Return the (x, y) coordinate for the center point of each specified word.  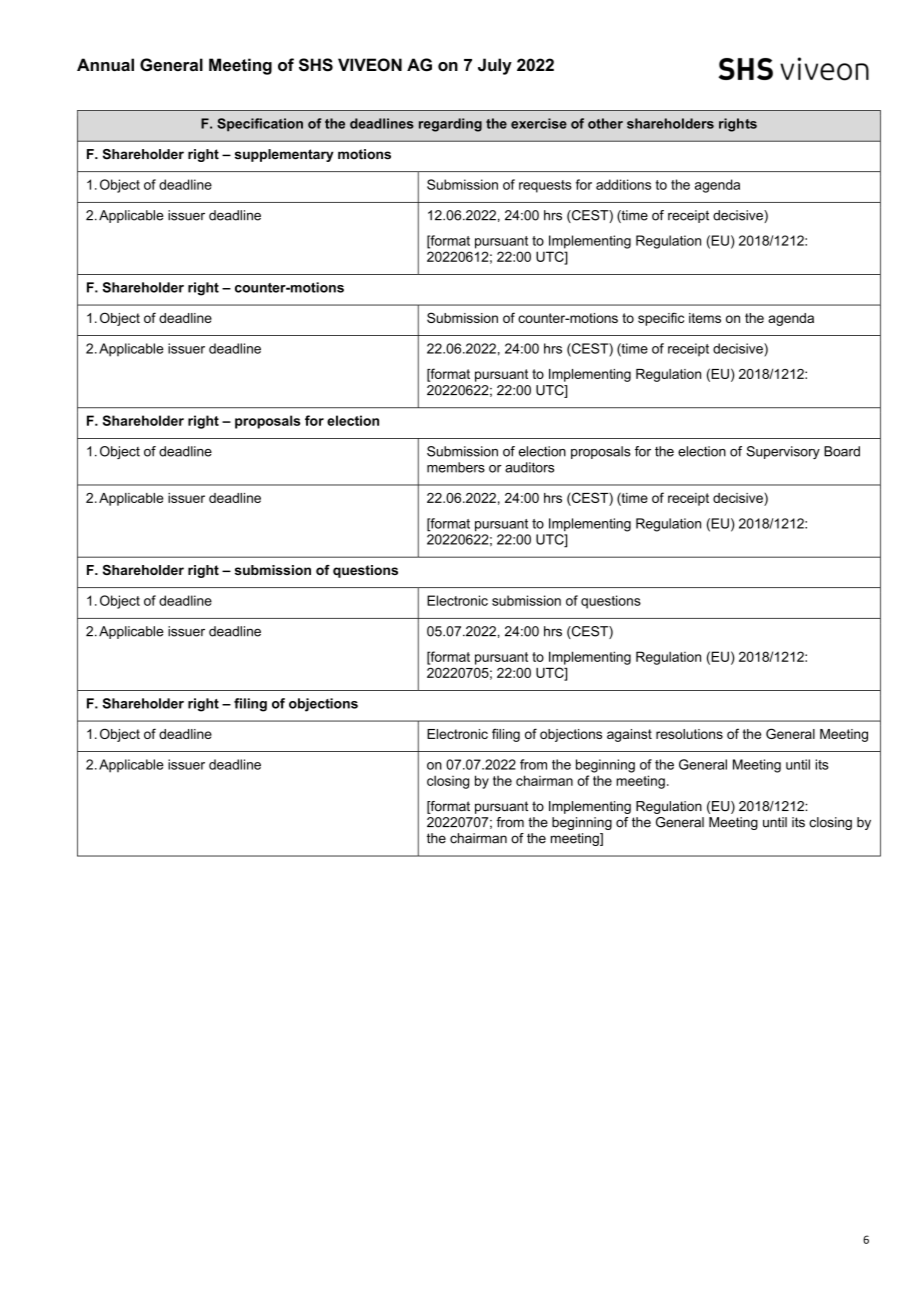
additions (623, 184)
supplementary (284, 155)
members (456, 467)
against (629, 735)
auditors (529, 467)
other (605, 123)
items (705, 318)
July (495, 66)
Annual (105, 64)
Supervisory (783, 452)
